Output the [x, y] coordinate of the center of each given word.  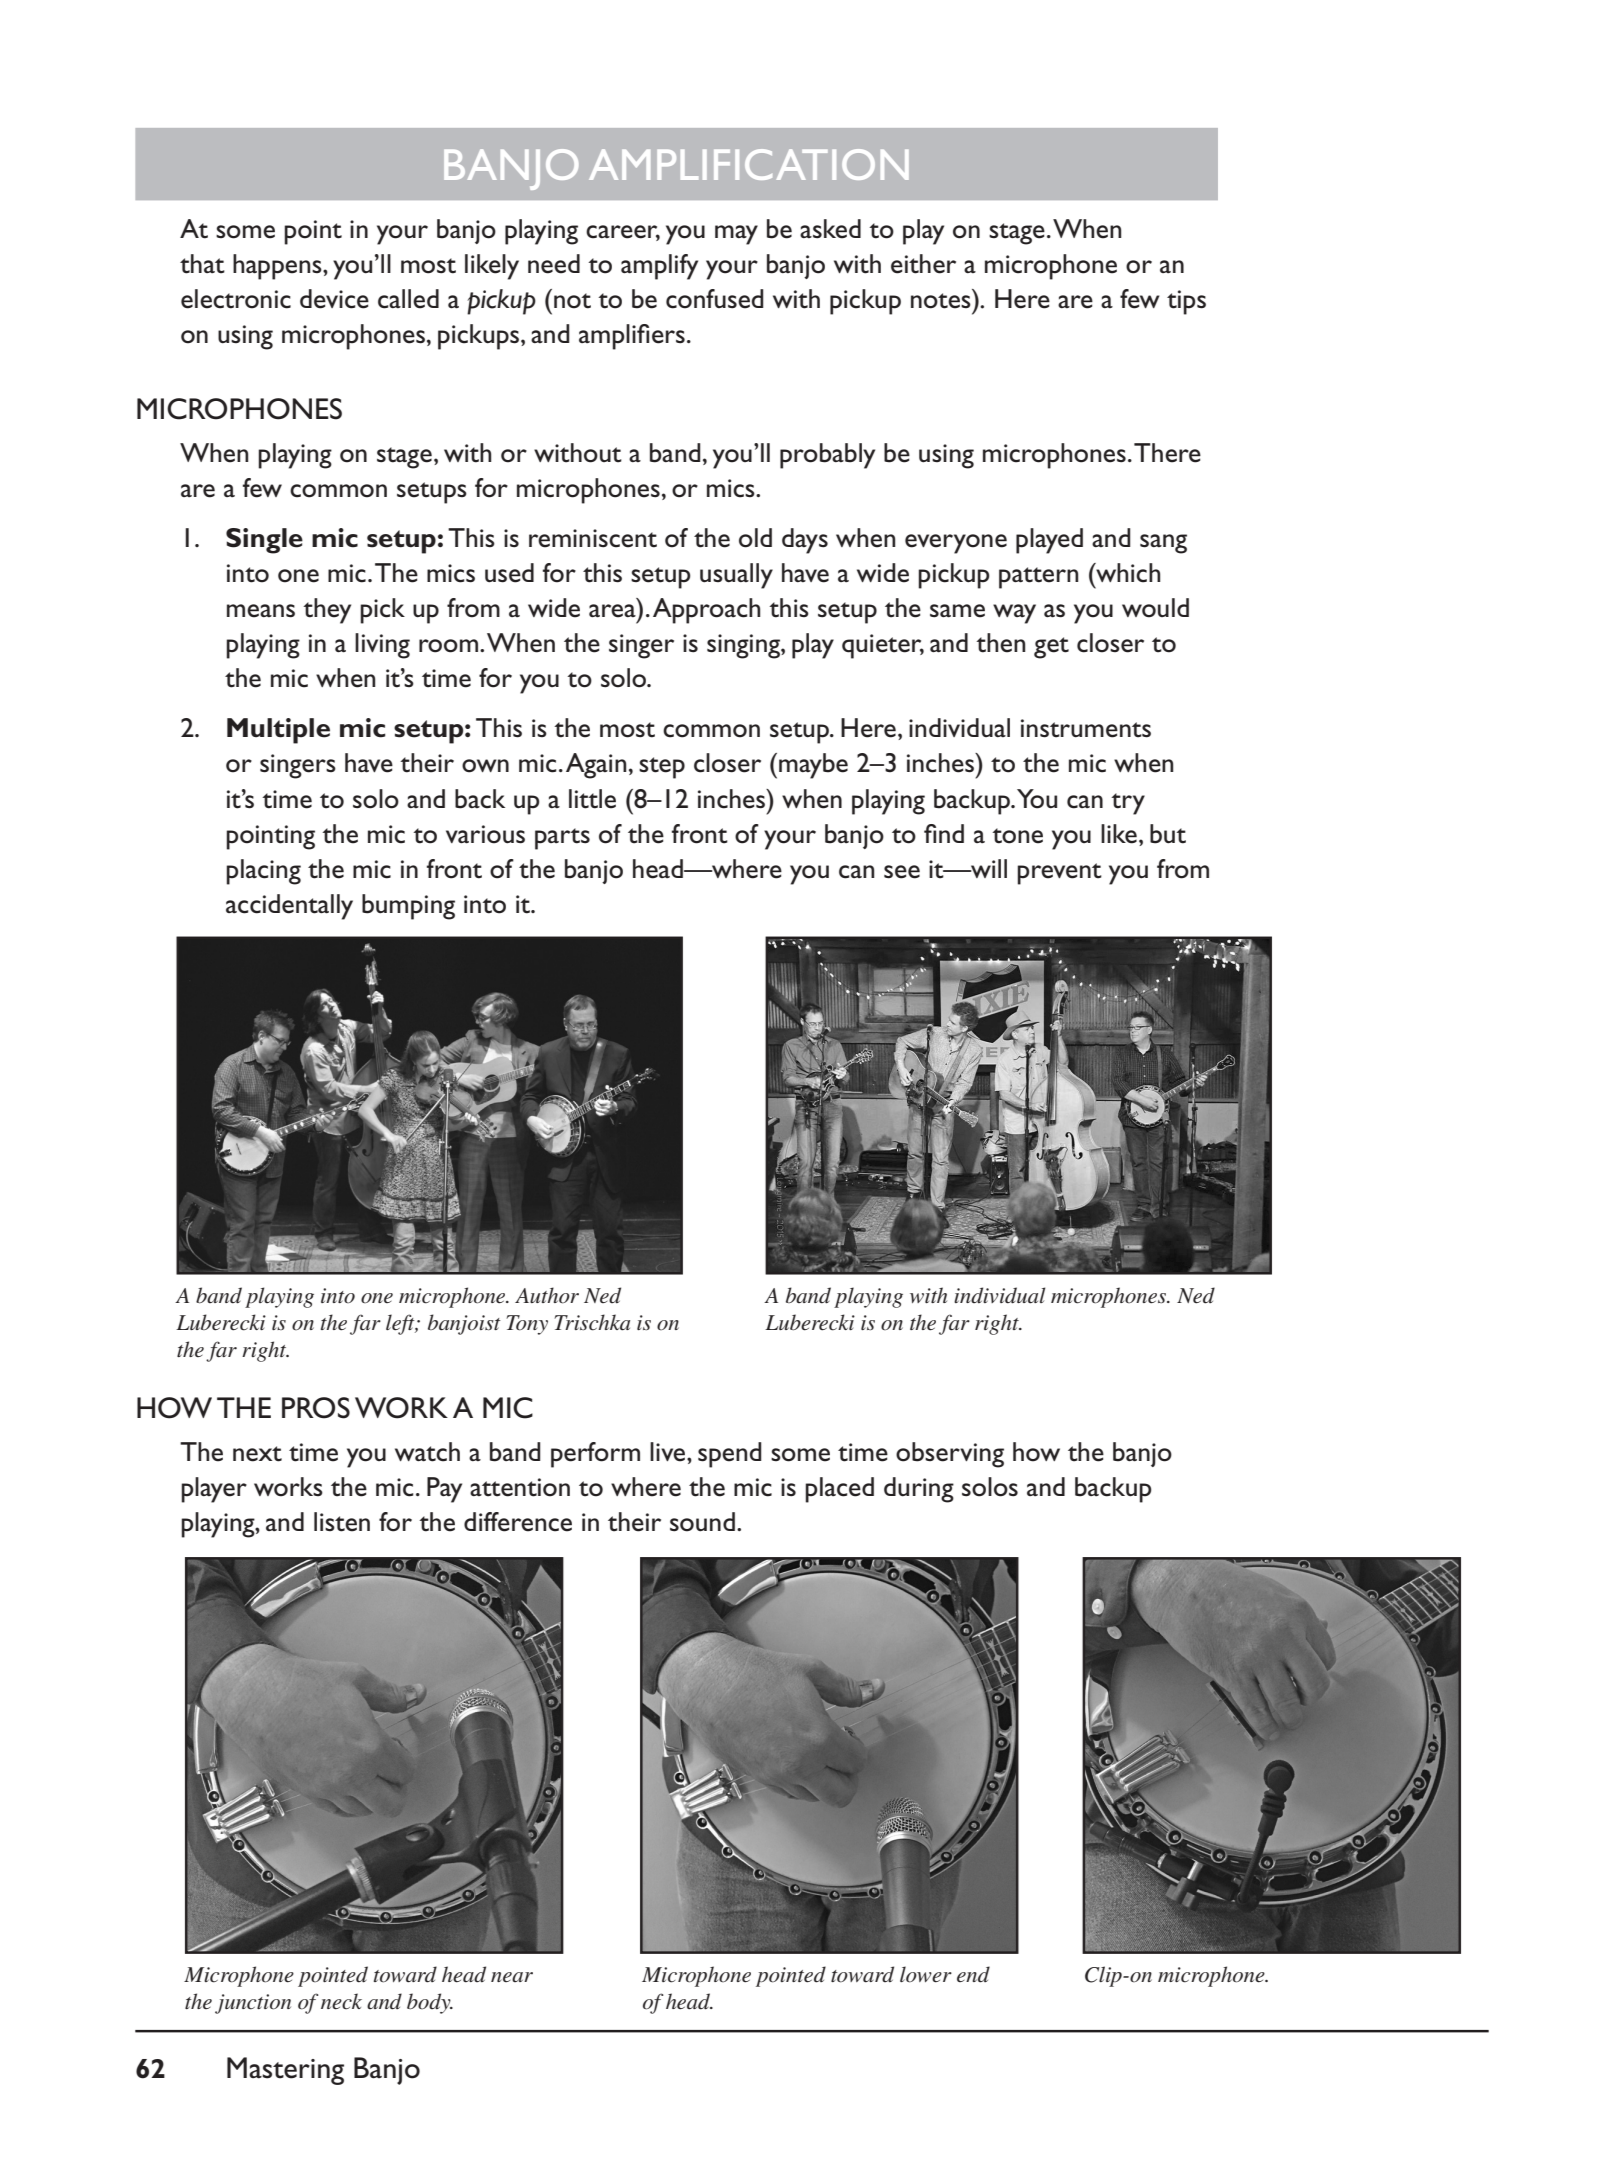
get [1051, 648]
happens [278, 267]
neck [341, 2001]
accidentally [289, 907]
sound [702, 1522]
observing [950, 1455]
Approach [706, 611]
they [327, 611]
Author [547, 1295]
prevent [1059, 874]
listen [342, 1522]
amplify [659, 267]
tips [1186, 302]
